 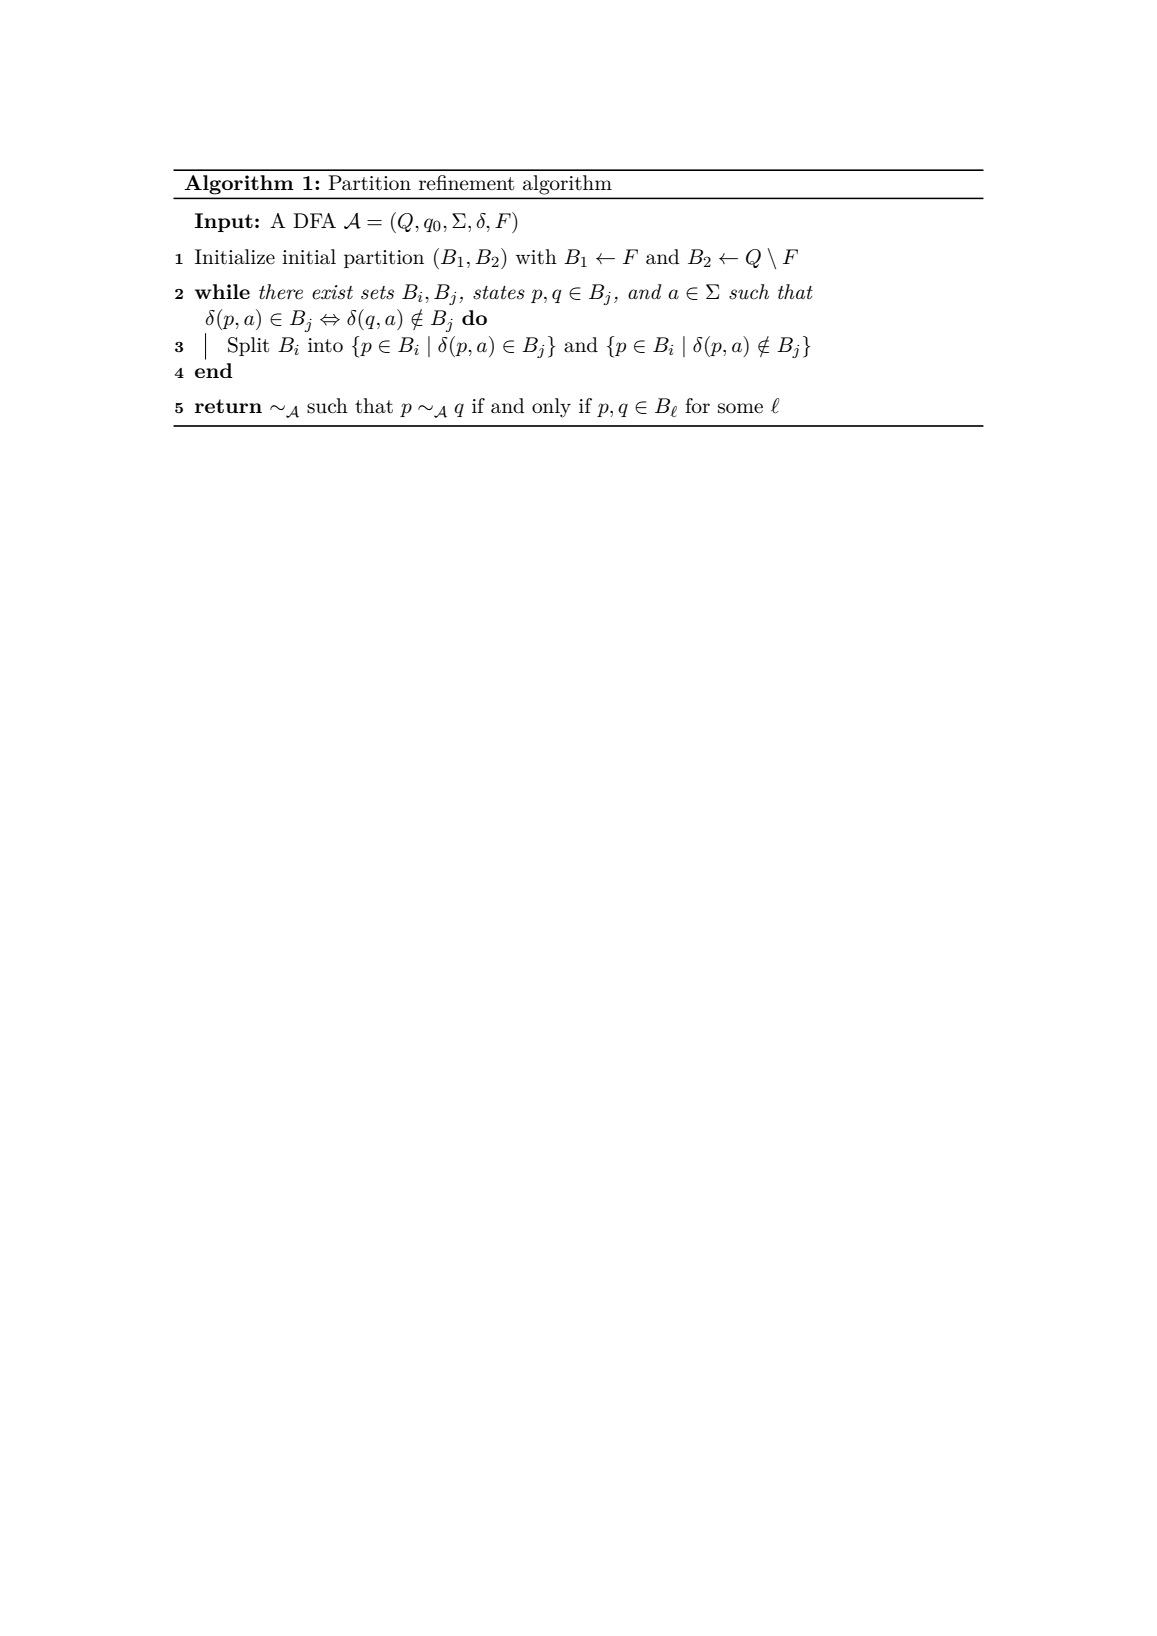 What do you see at coordinates (228, 406) in the screenshot?
I see `return` at bounding box center [228, 406].
